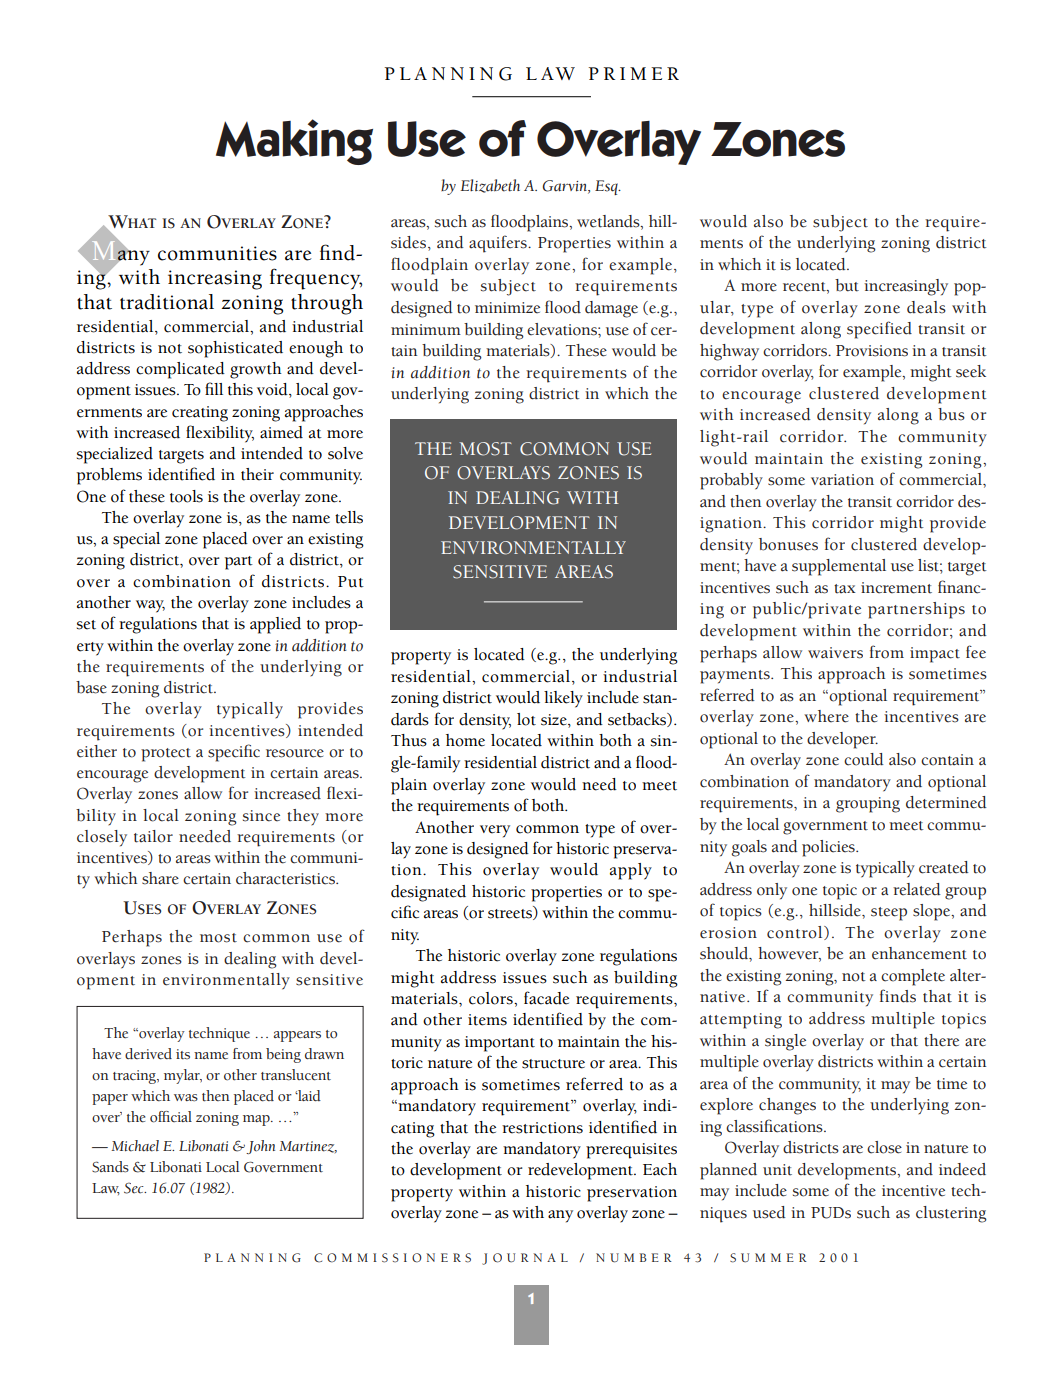 The height and width of the document is (1374, 1062). What do you see at coordinates (294, 142) in the document?
I see `Making` at bounding box center [294, 142].
